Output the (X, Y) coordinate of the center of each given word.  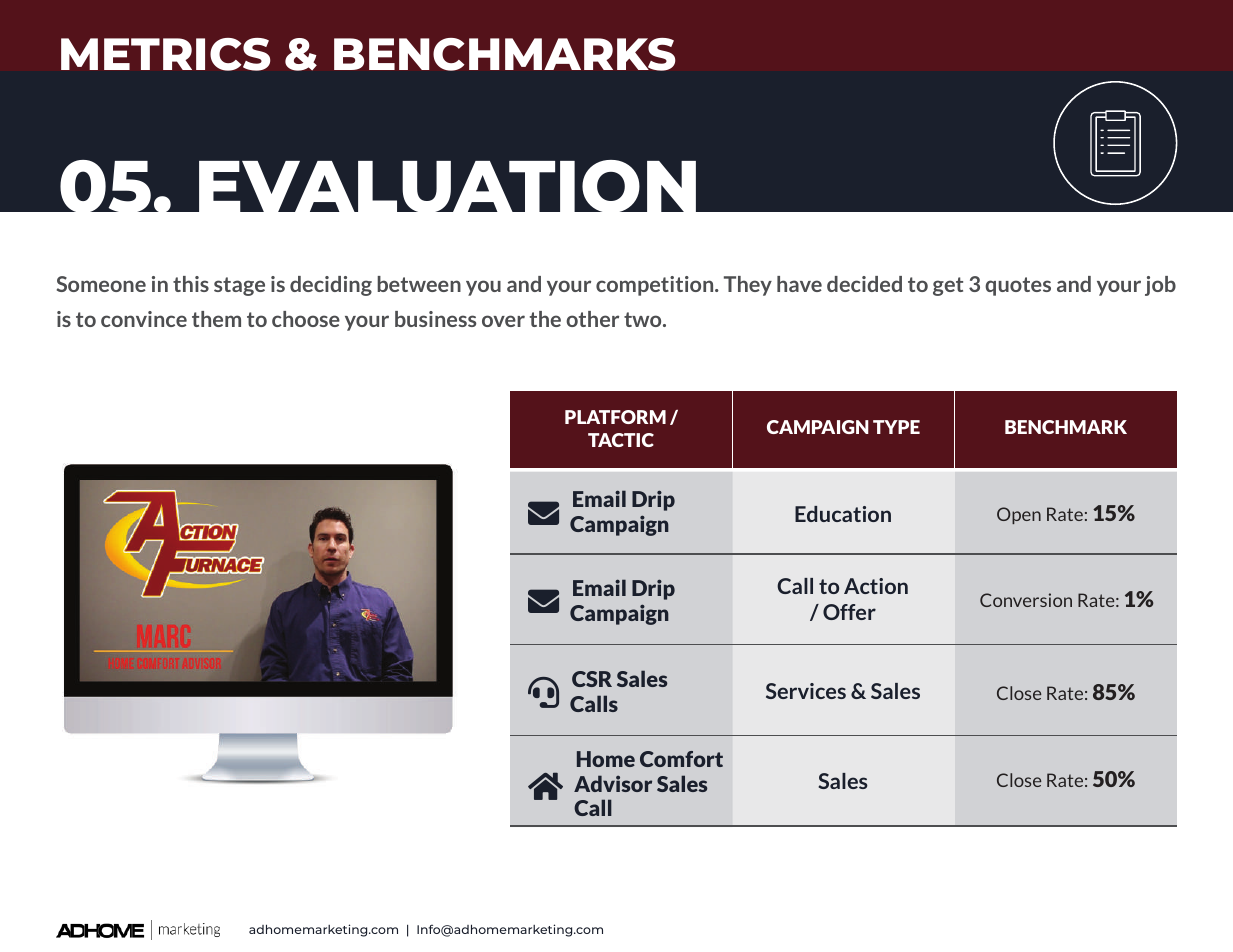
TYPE (896, 427)
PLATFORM (615, 417)
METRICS (166, 54)
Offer (849, 612)
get (948, 286)
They (748, 286)
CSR (592, 679)
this (191, 284)
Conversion (1026, 600)
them (216, 319)
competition (656, 286)
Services (806, 691)
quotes (1018, 286)
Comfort (681, 759)
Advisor (613, 783)
